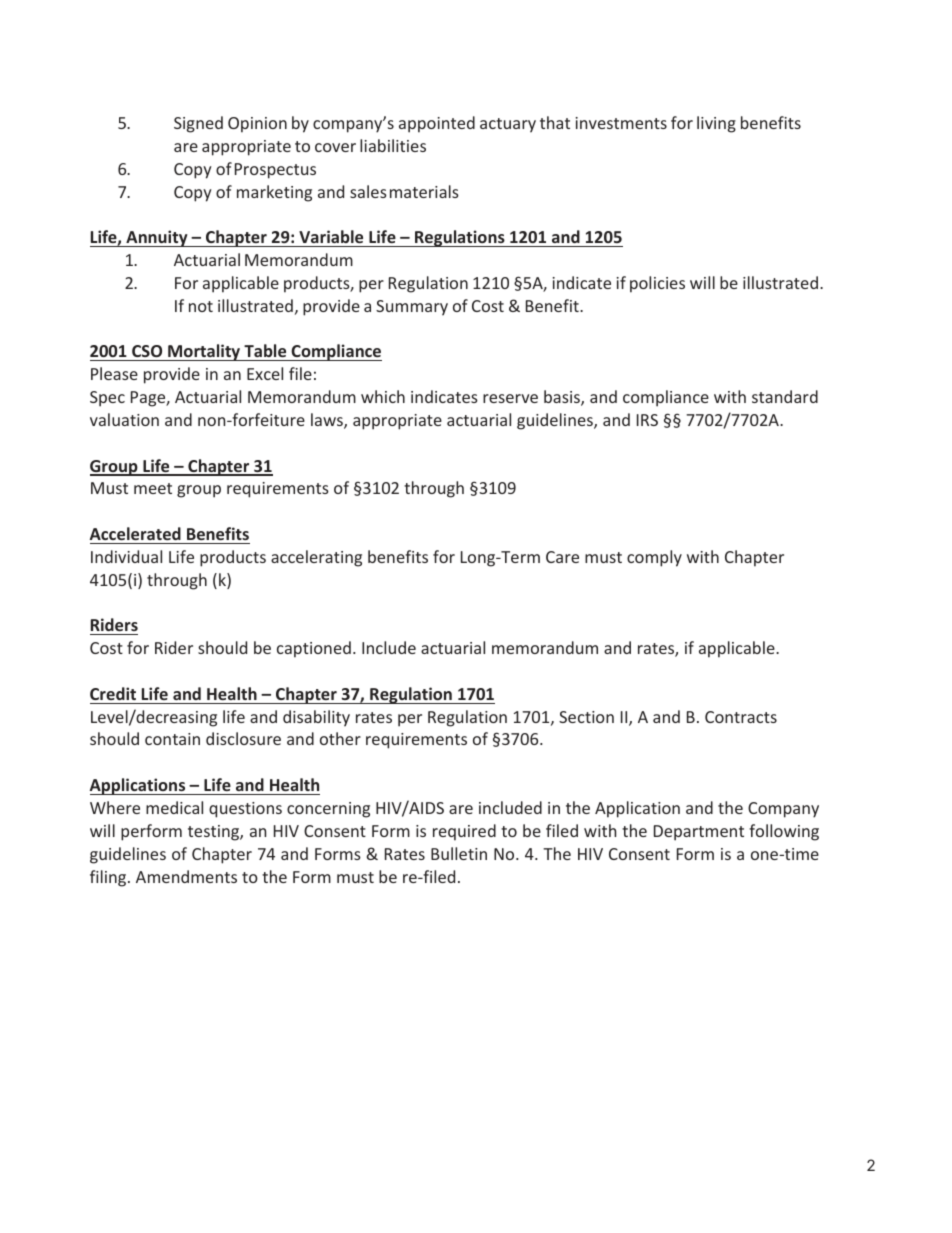 Image resolution: width=952 pixels, height=1233 pixels. Describe the element at coordinates (657, 284) in the image. I see `policies` at that location.
